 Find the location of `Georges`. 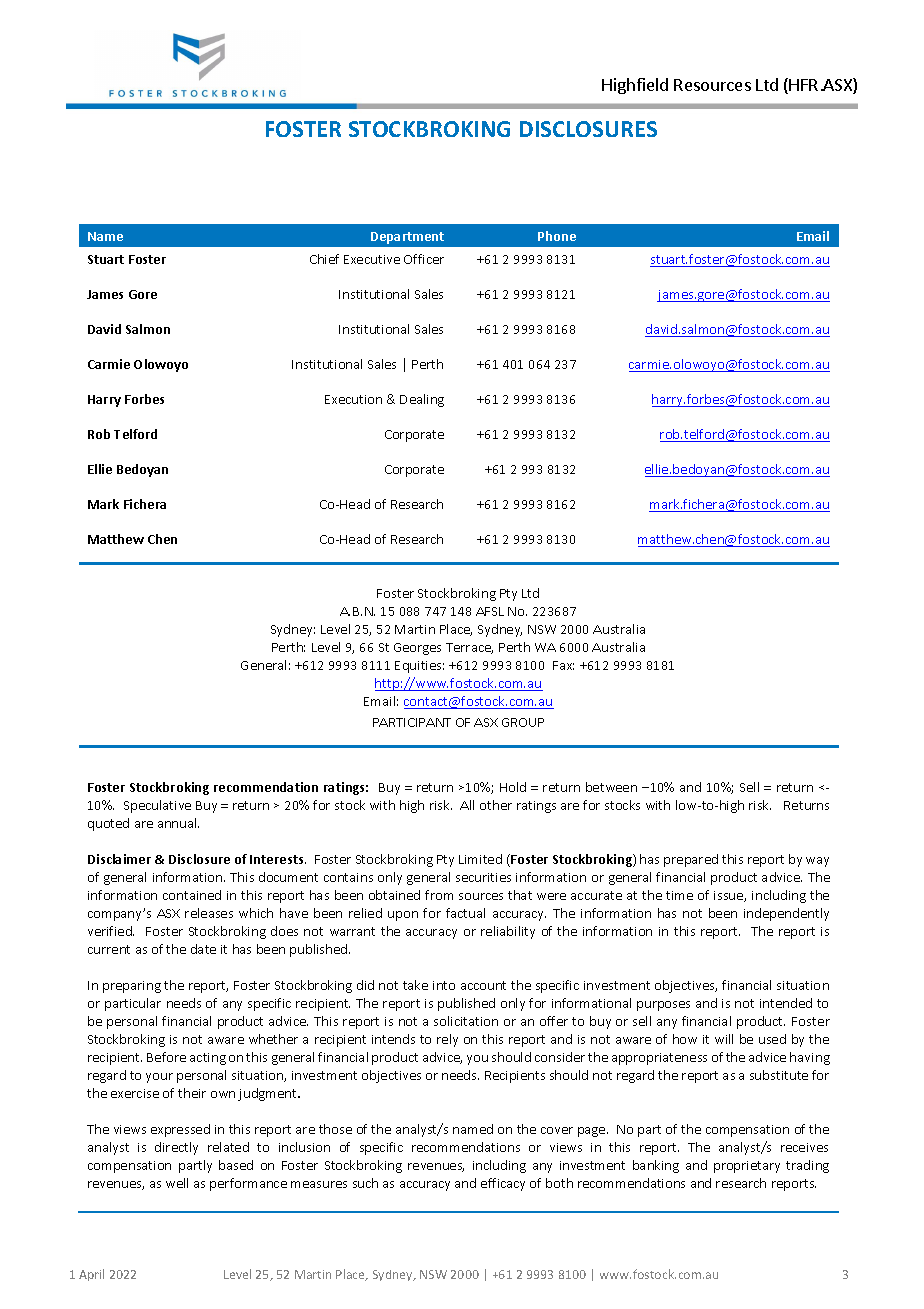

Georges is located at coordinates (417, 649).
